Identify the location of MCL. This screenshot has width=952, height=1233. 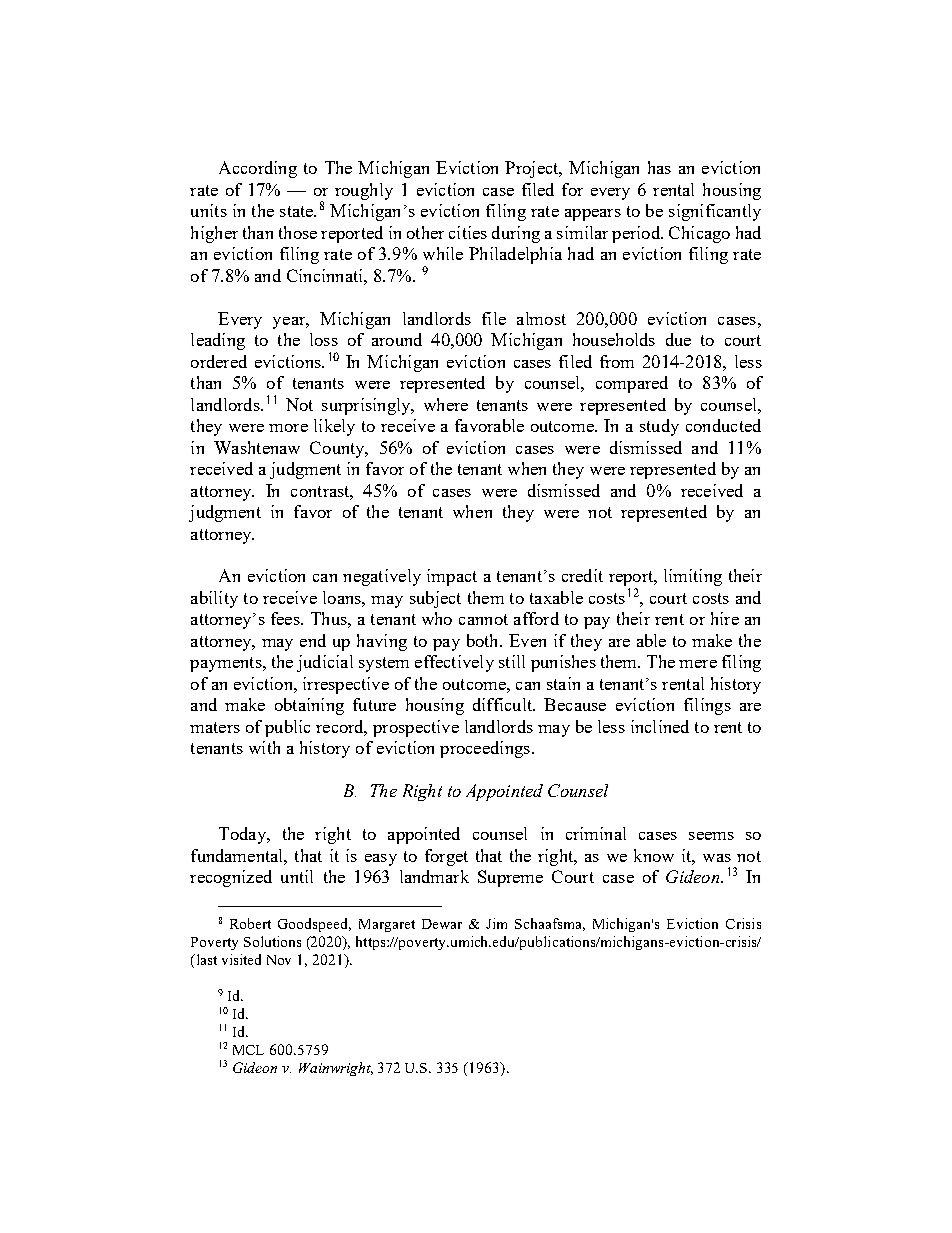
(248, 1050).
